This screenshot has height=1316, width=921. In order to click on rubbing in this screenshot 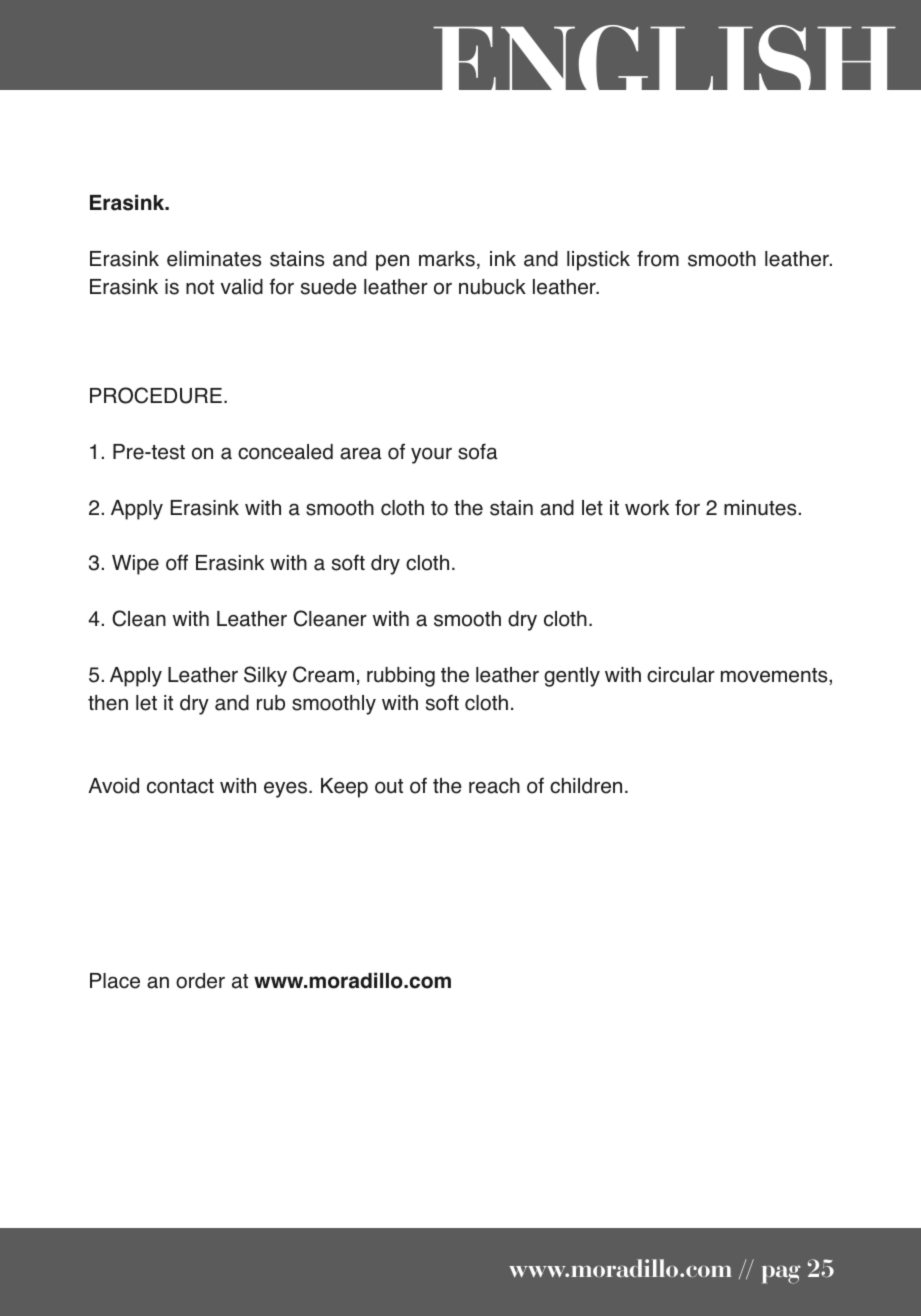, I will do `click(401, 677)`.
